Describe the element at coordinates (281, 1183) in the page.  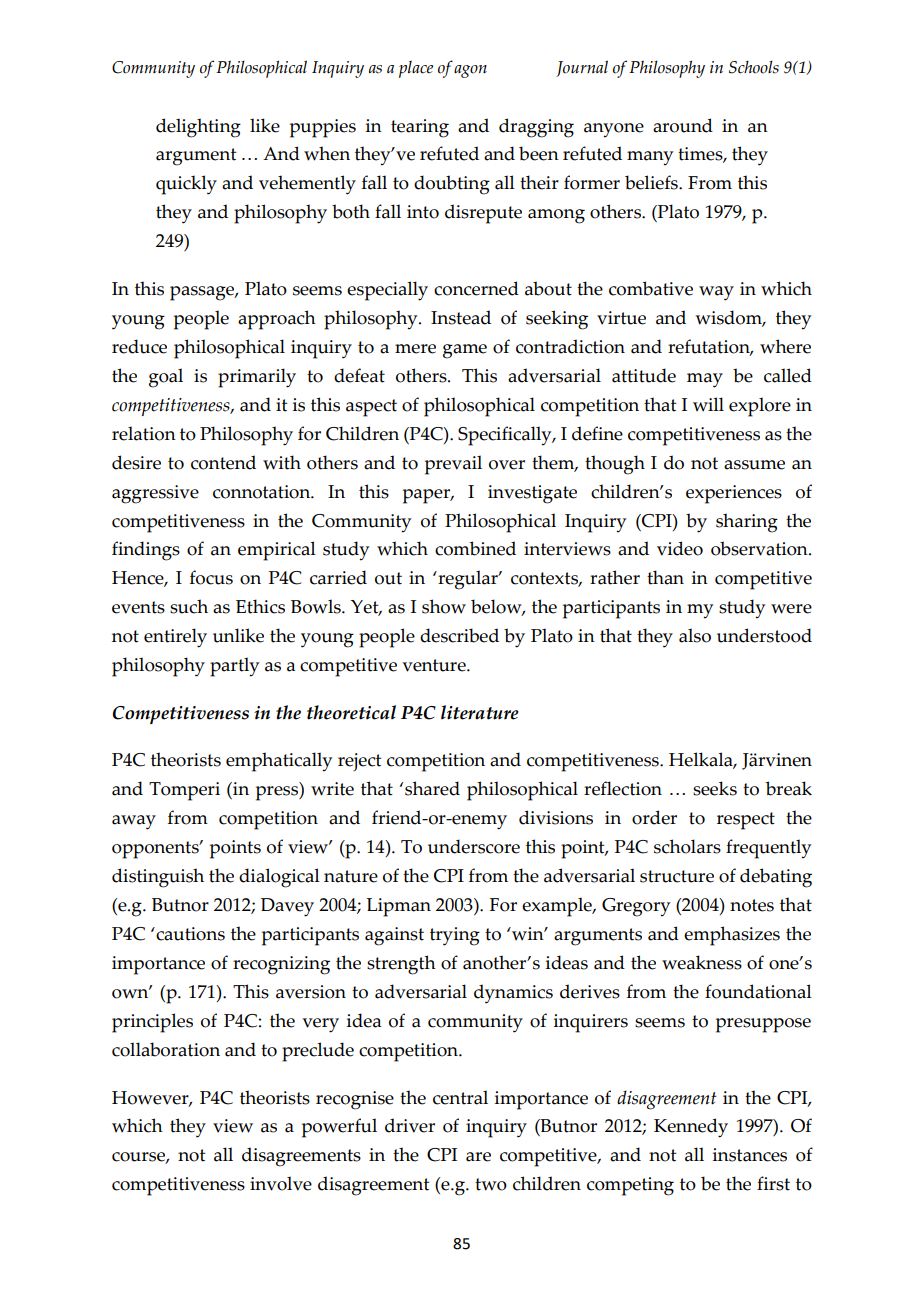
I see `involve` at that location.
